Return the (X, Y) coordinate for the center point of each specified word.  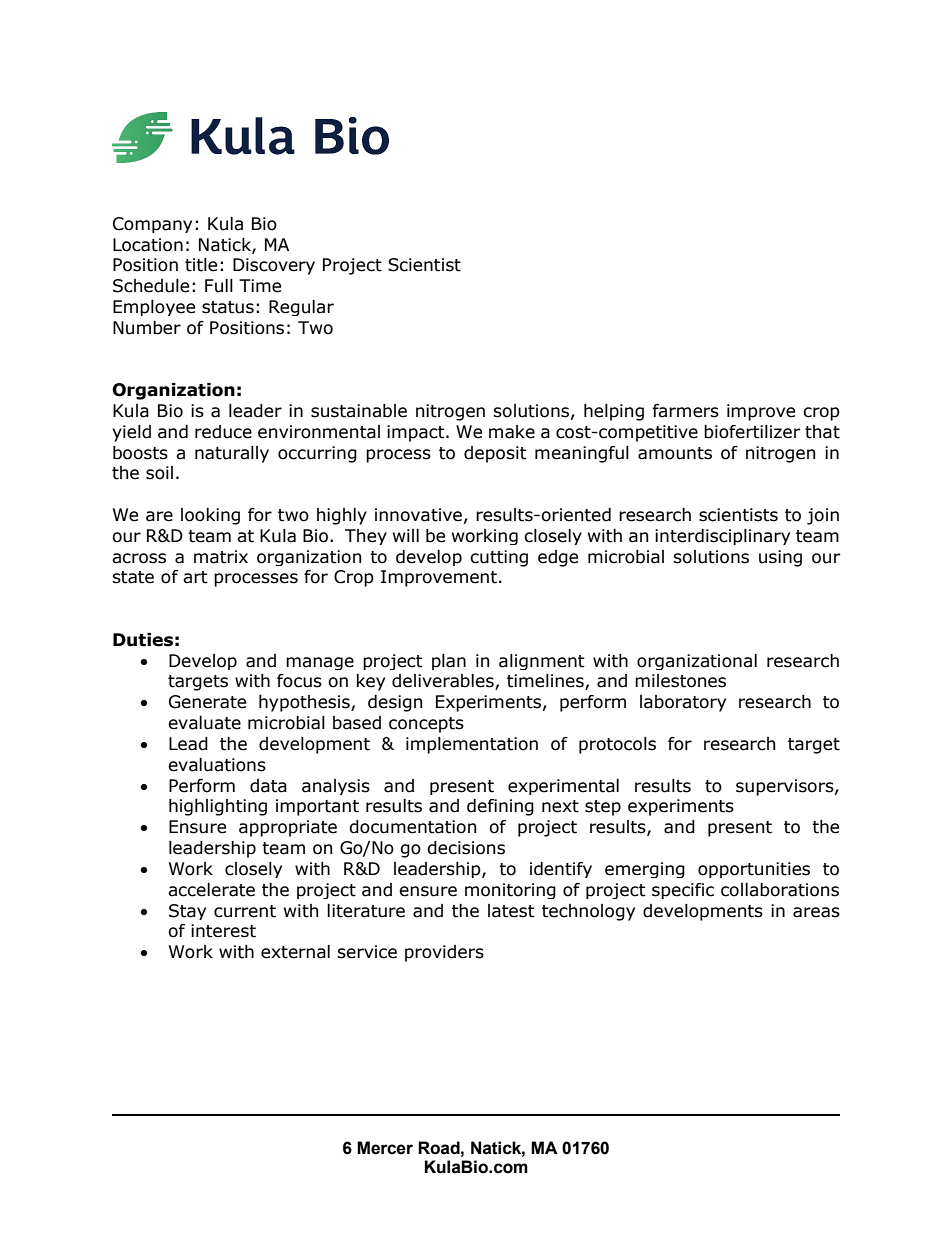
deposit (495, 454)
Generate (207, 702)
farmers (685, 411)
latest (511, 911)
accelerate (211, 890)
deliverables (444, 682)
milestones (680, 681)
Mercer (385, 1148)
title (201, 265)
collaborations (780, 890)
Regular (301, 308)
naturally (232, 454)
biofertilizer (752, 432)
